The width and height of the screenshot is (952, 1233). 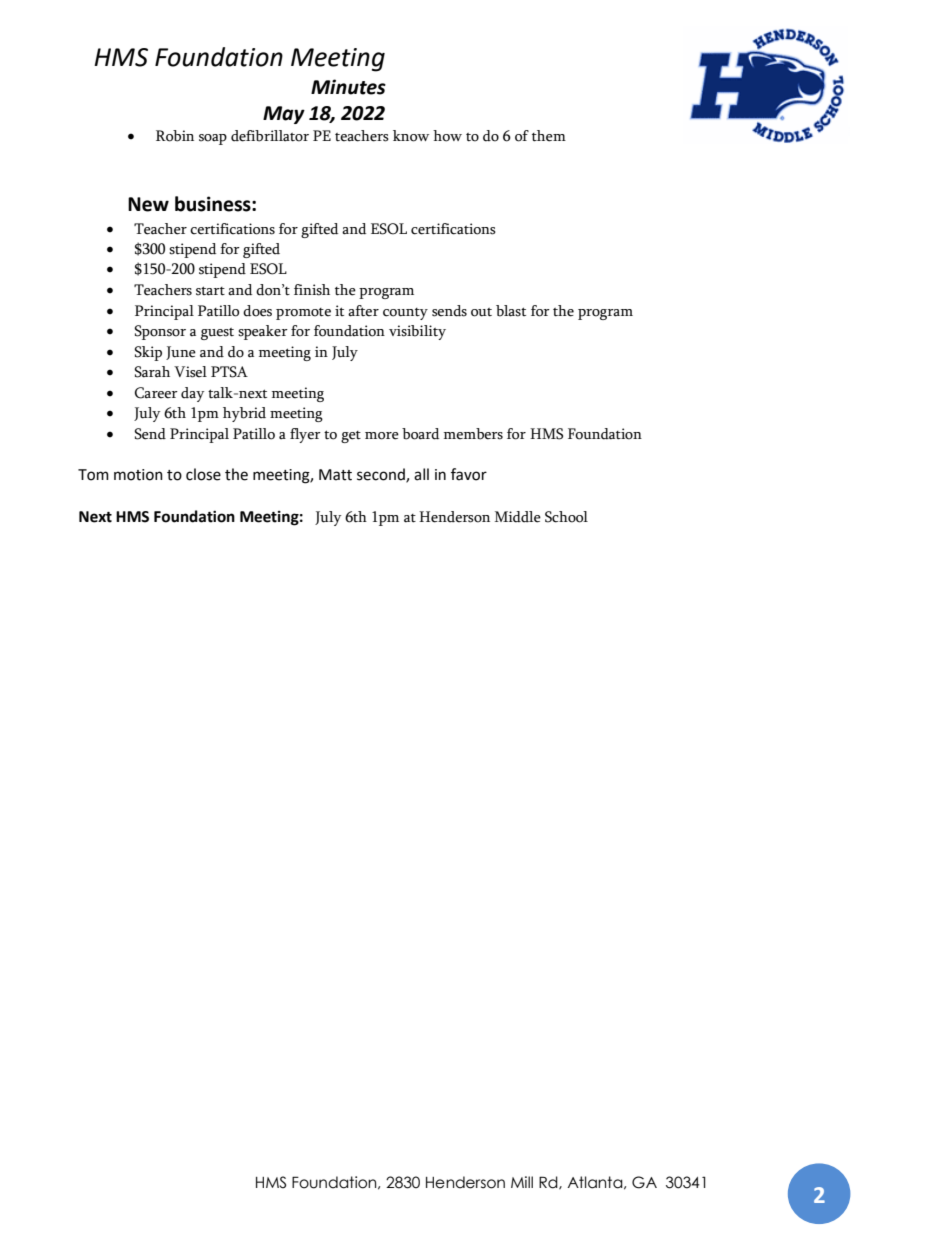 I want to click on favor, so click(x=469, y=474).
